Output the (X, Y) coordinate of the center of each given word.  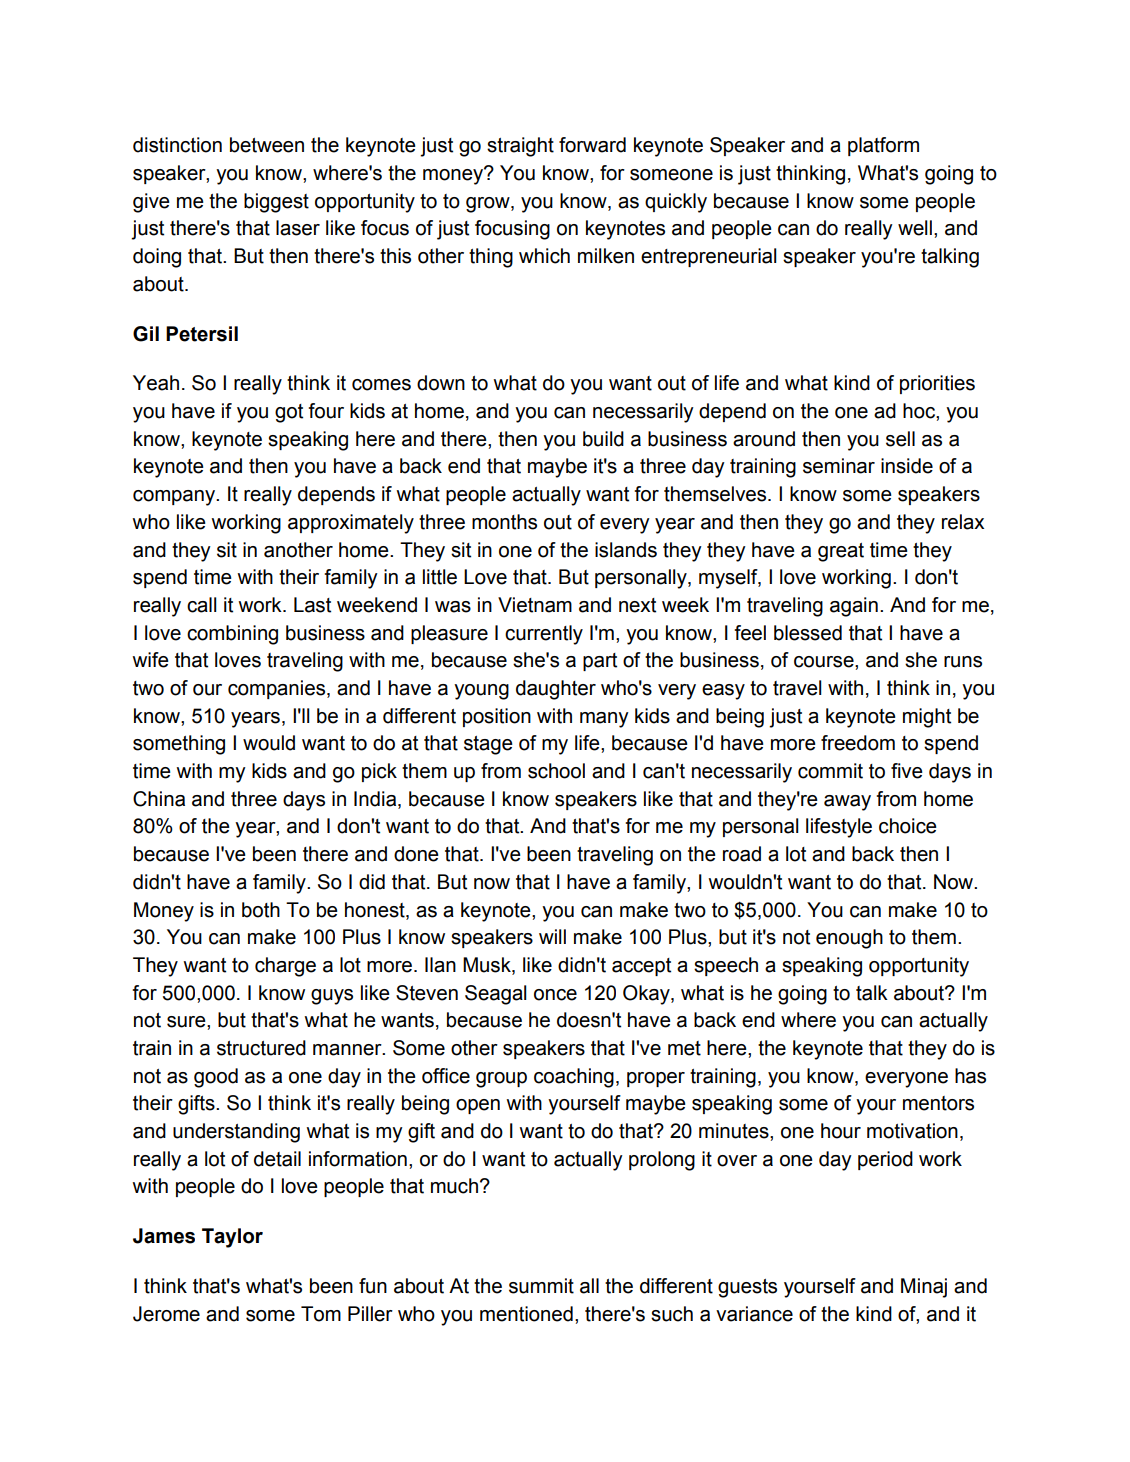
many (604, 720)
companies (278, 689)
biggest (276, 203)
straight (520, 147)
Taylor (232, 1238)
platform (883, 146)
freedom (858, 743)
